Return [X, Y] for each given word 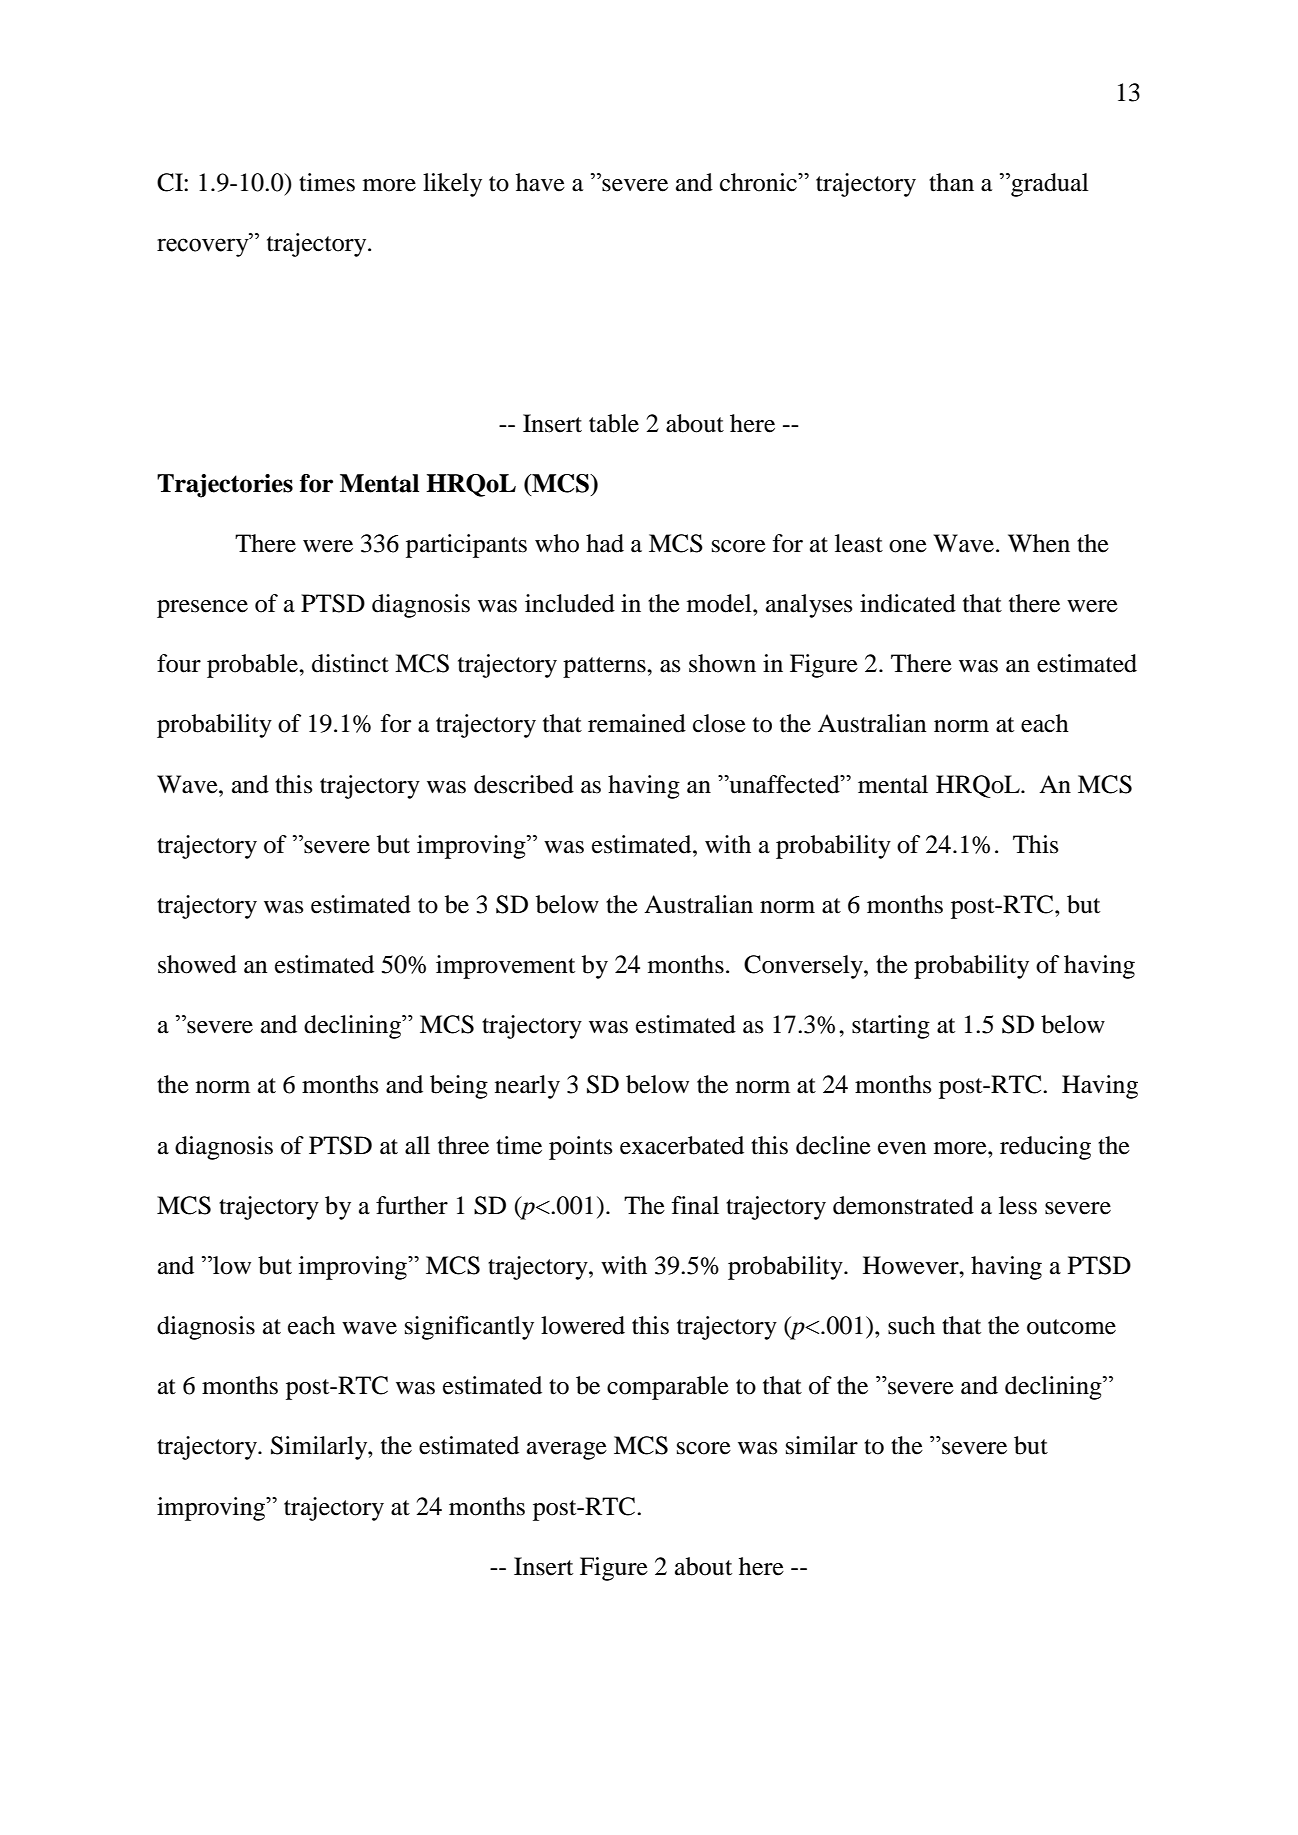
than [951, 182]
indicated [908, 603]
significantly [469, 1328]
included [570, 603]
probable [253, 666]
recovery [204, 247]
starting [891, 1027]
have [540, 182]
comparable [668, 1388]
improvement [505, 967]
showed [197, 964]
